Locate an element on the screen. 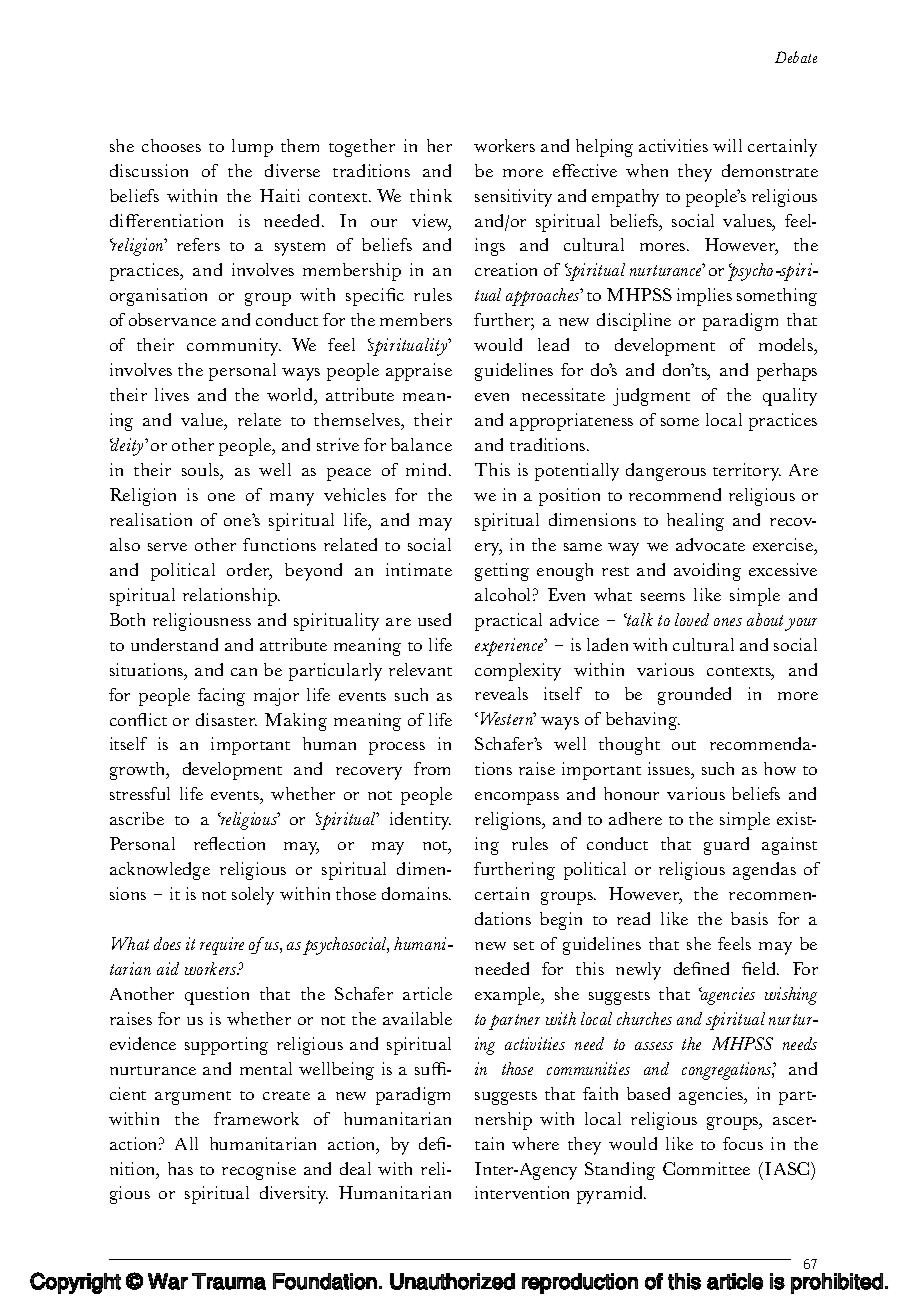  prohibited is located at coordinates (837, 1283).
